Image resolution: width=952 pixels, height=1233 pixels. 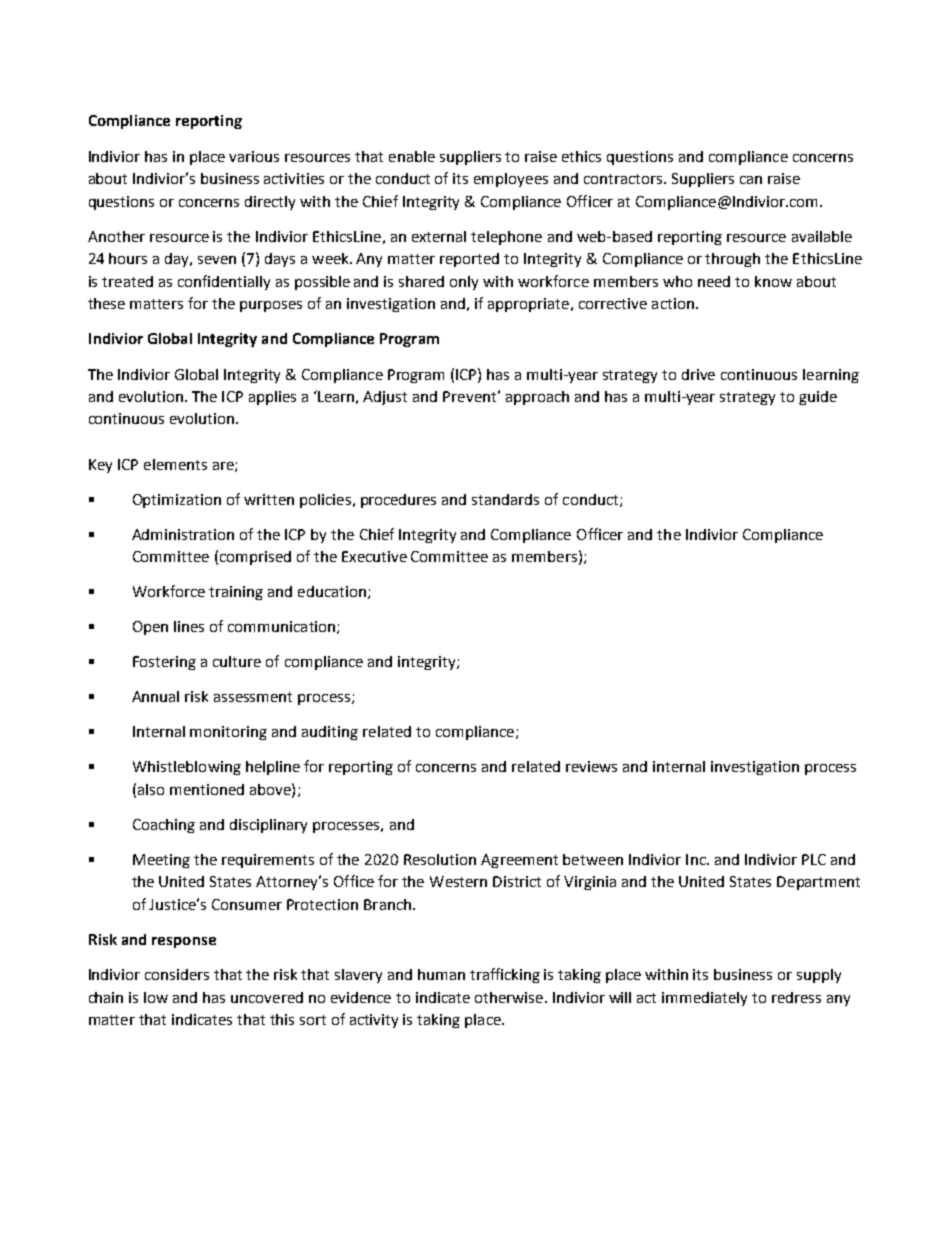 I want to click on Executive, so click(x=374, y=556).
